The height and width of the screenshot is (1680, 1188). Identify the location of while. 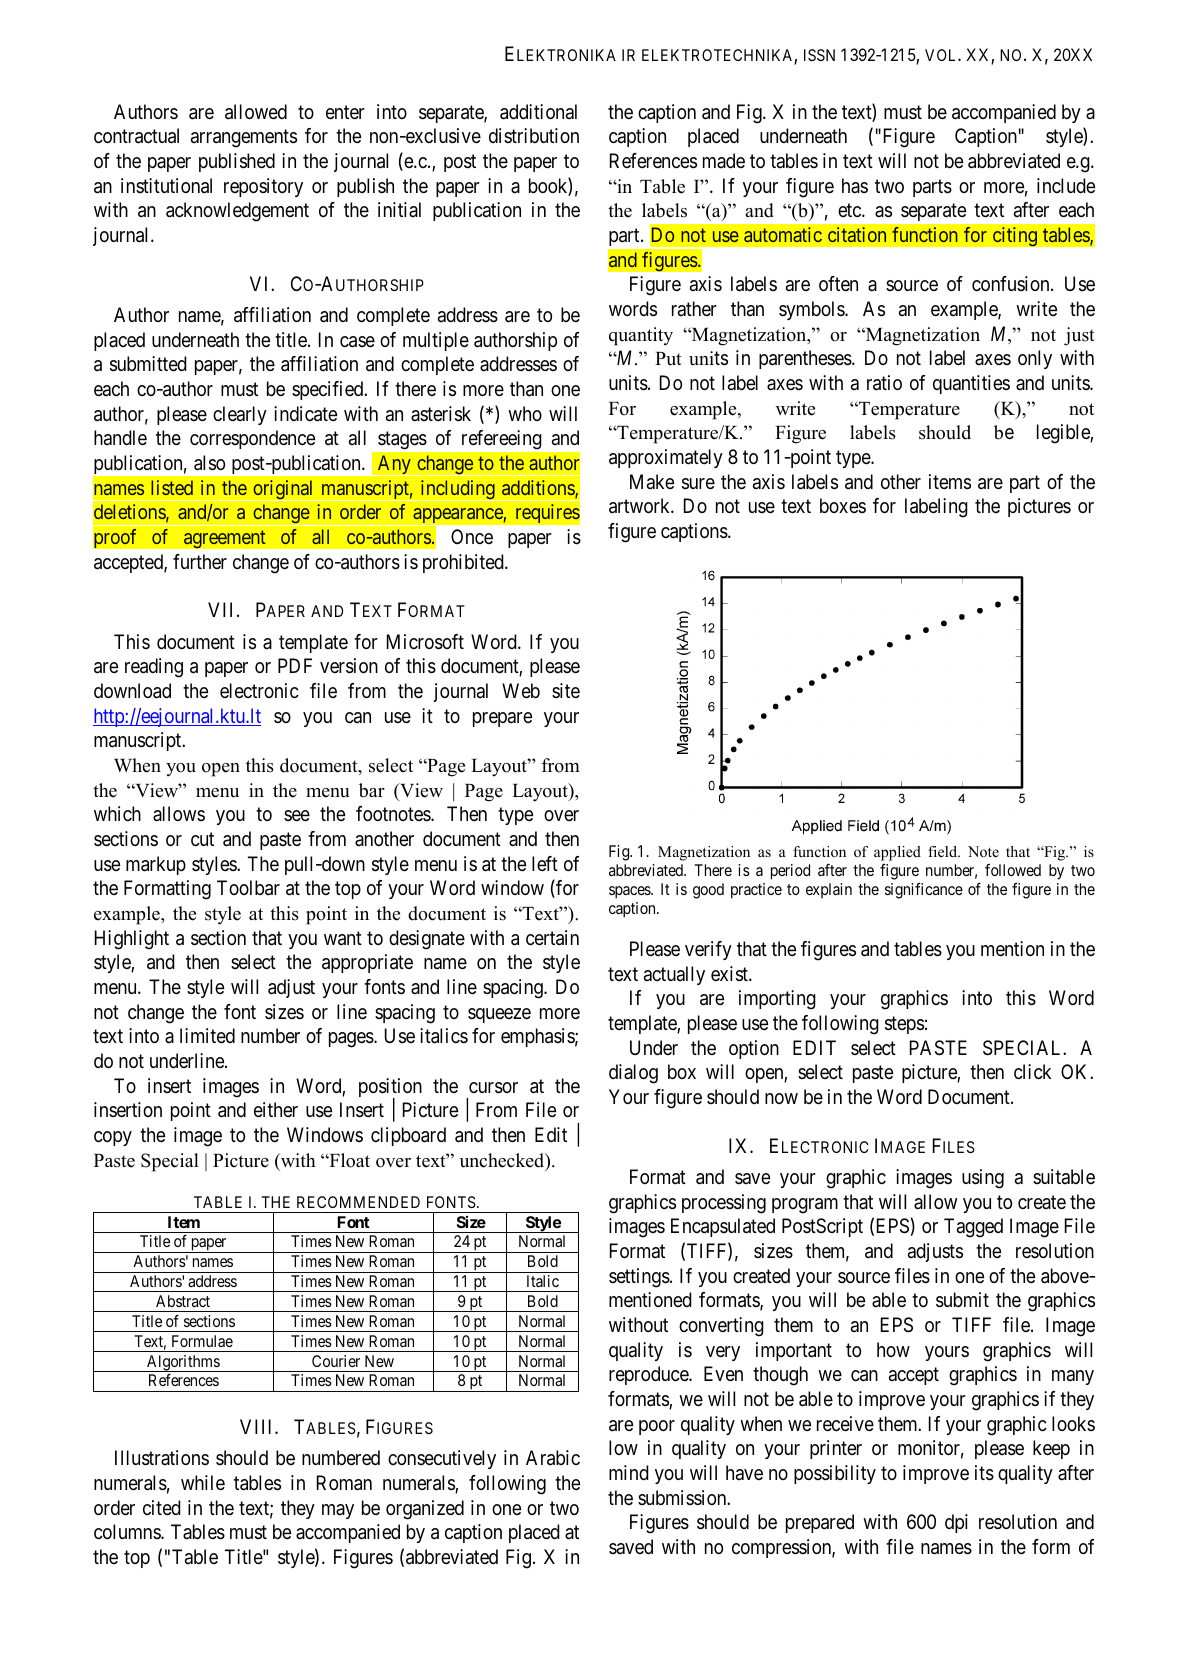
(203, 1482).
